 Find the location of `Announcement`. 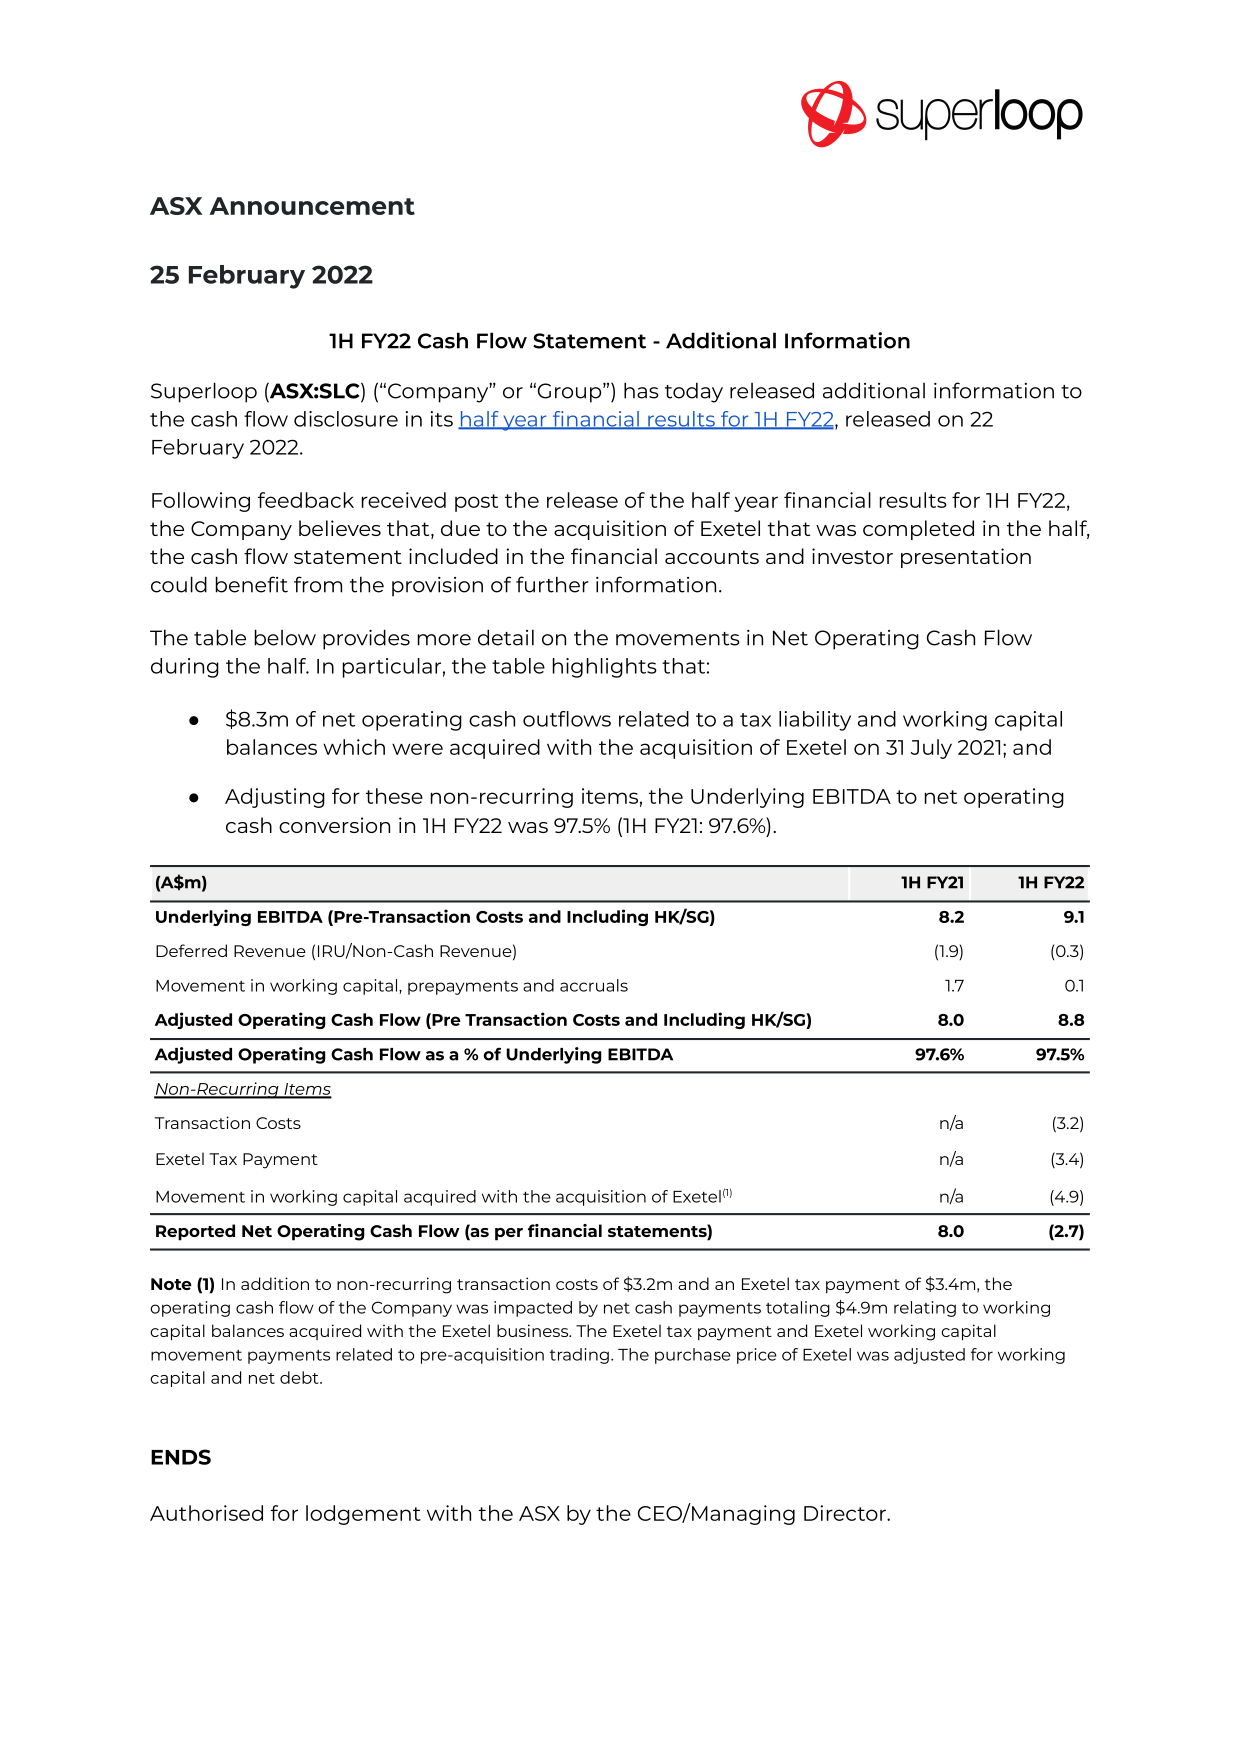

Announcement is located at coordinates (312, 206).
